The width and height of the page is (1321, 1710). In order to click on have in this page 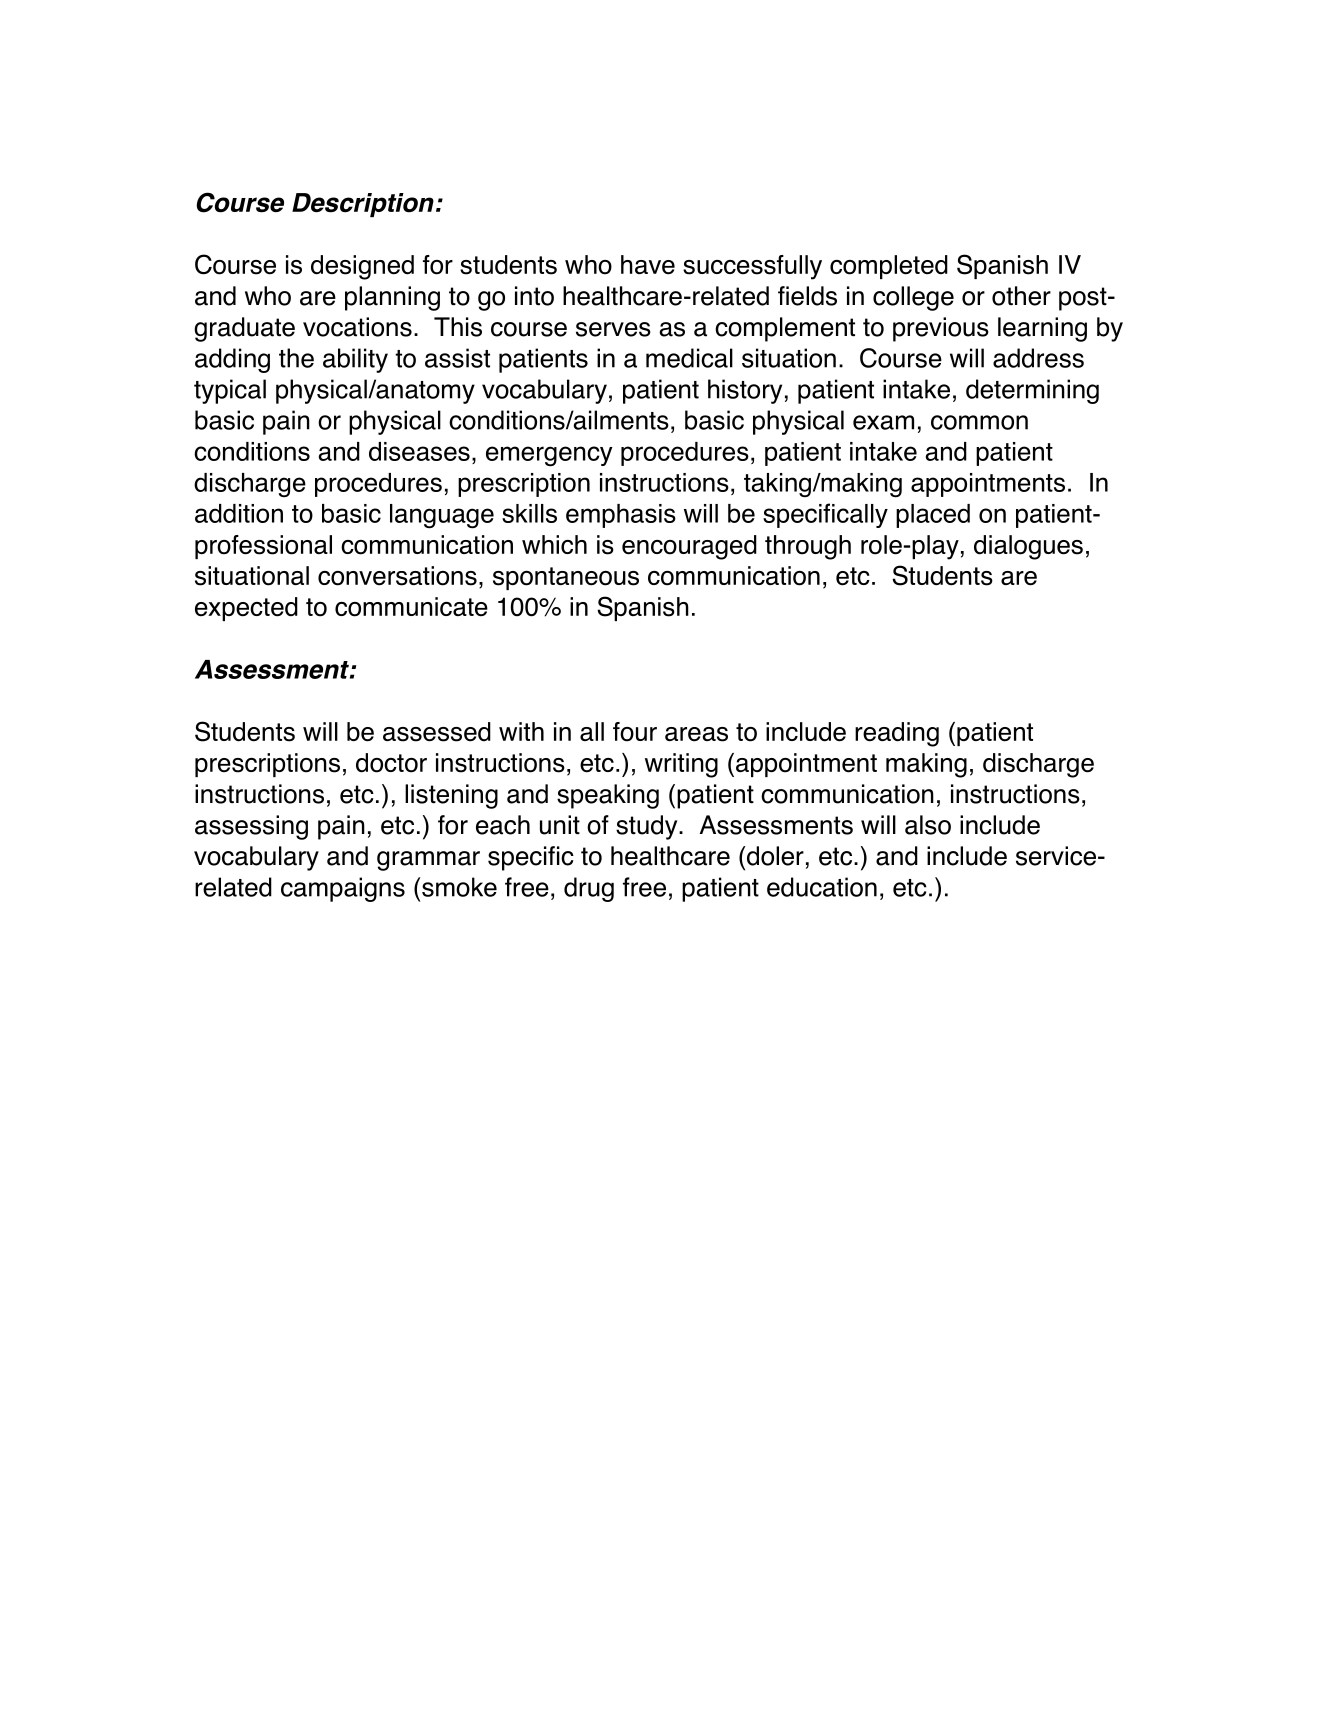, I will do `click(648, 265)`.
